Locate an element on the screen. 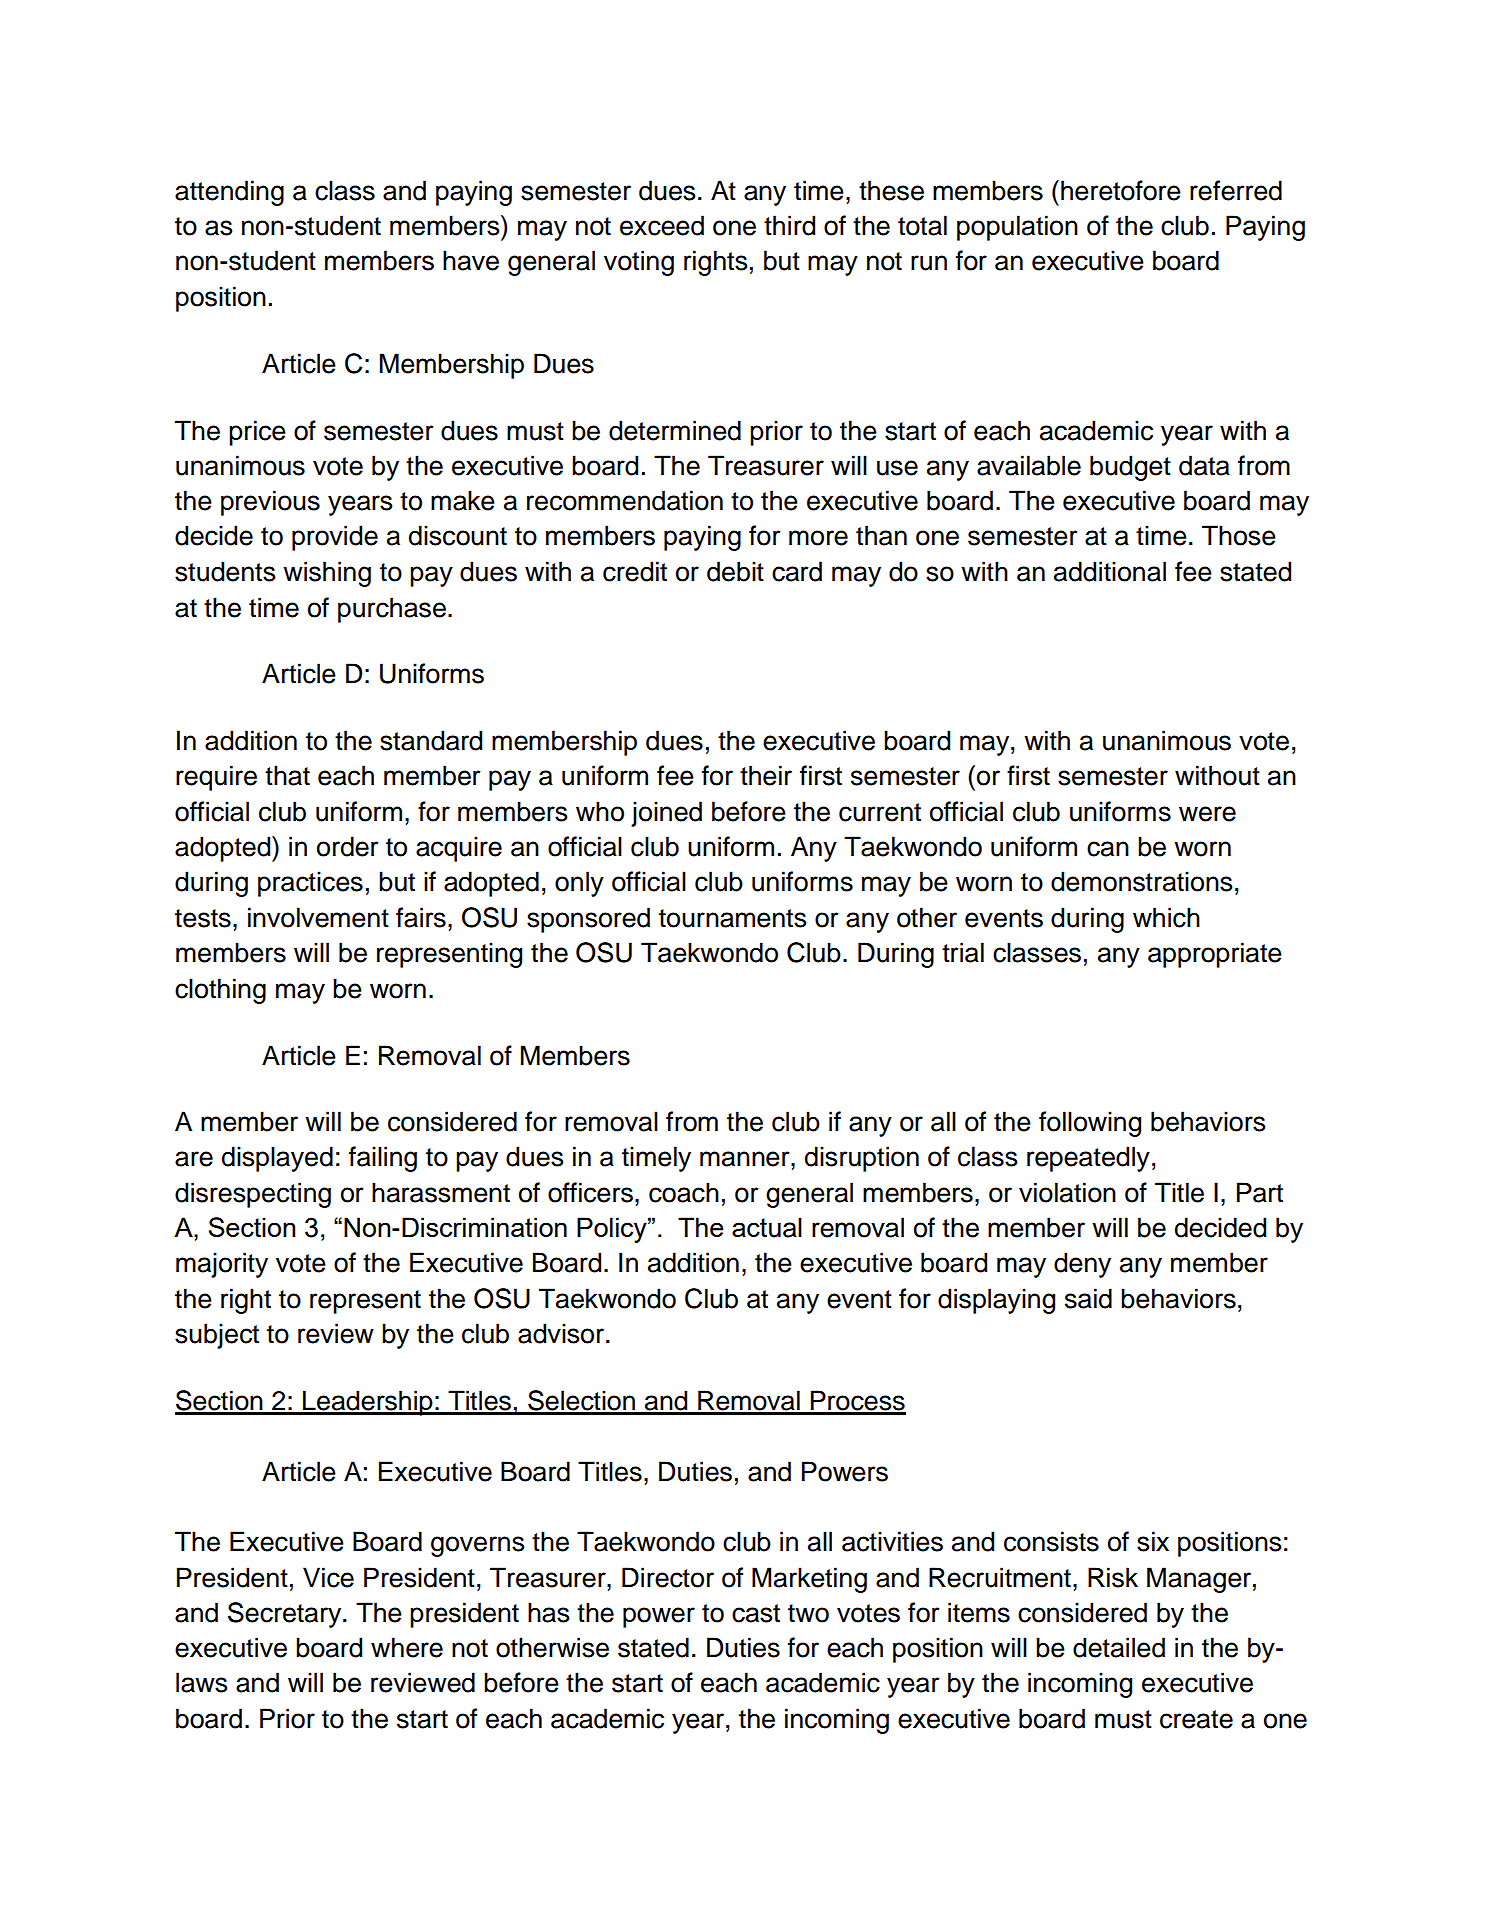  involvement is located at coordinates (318, 917).
